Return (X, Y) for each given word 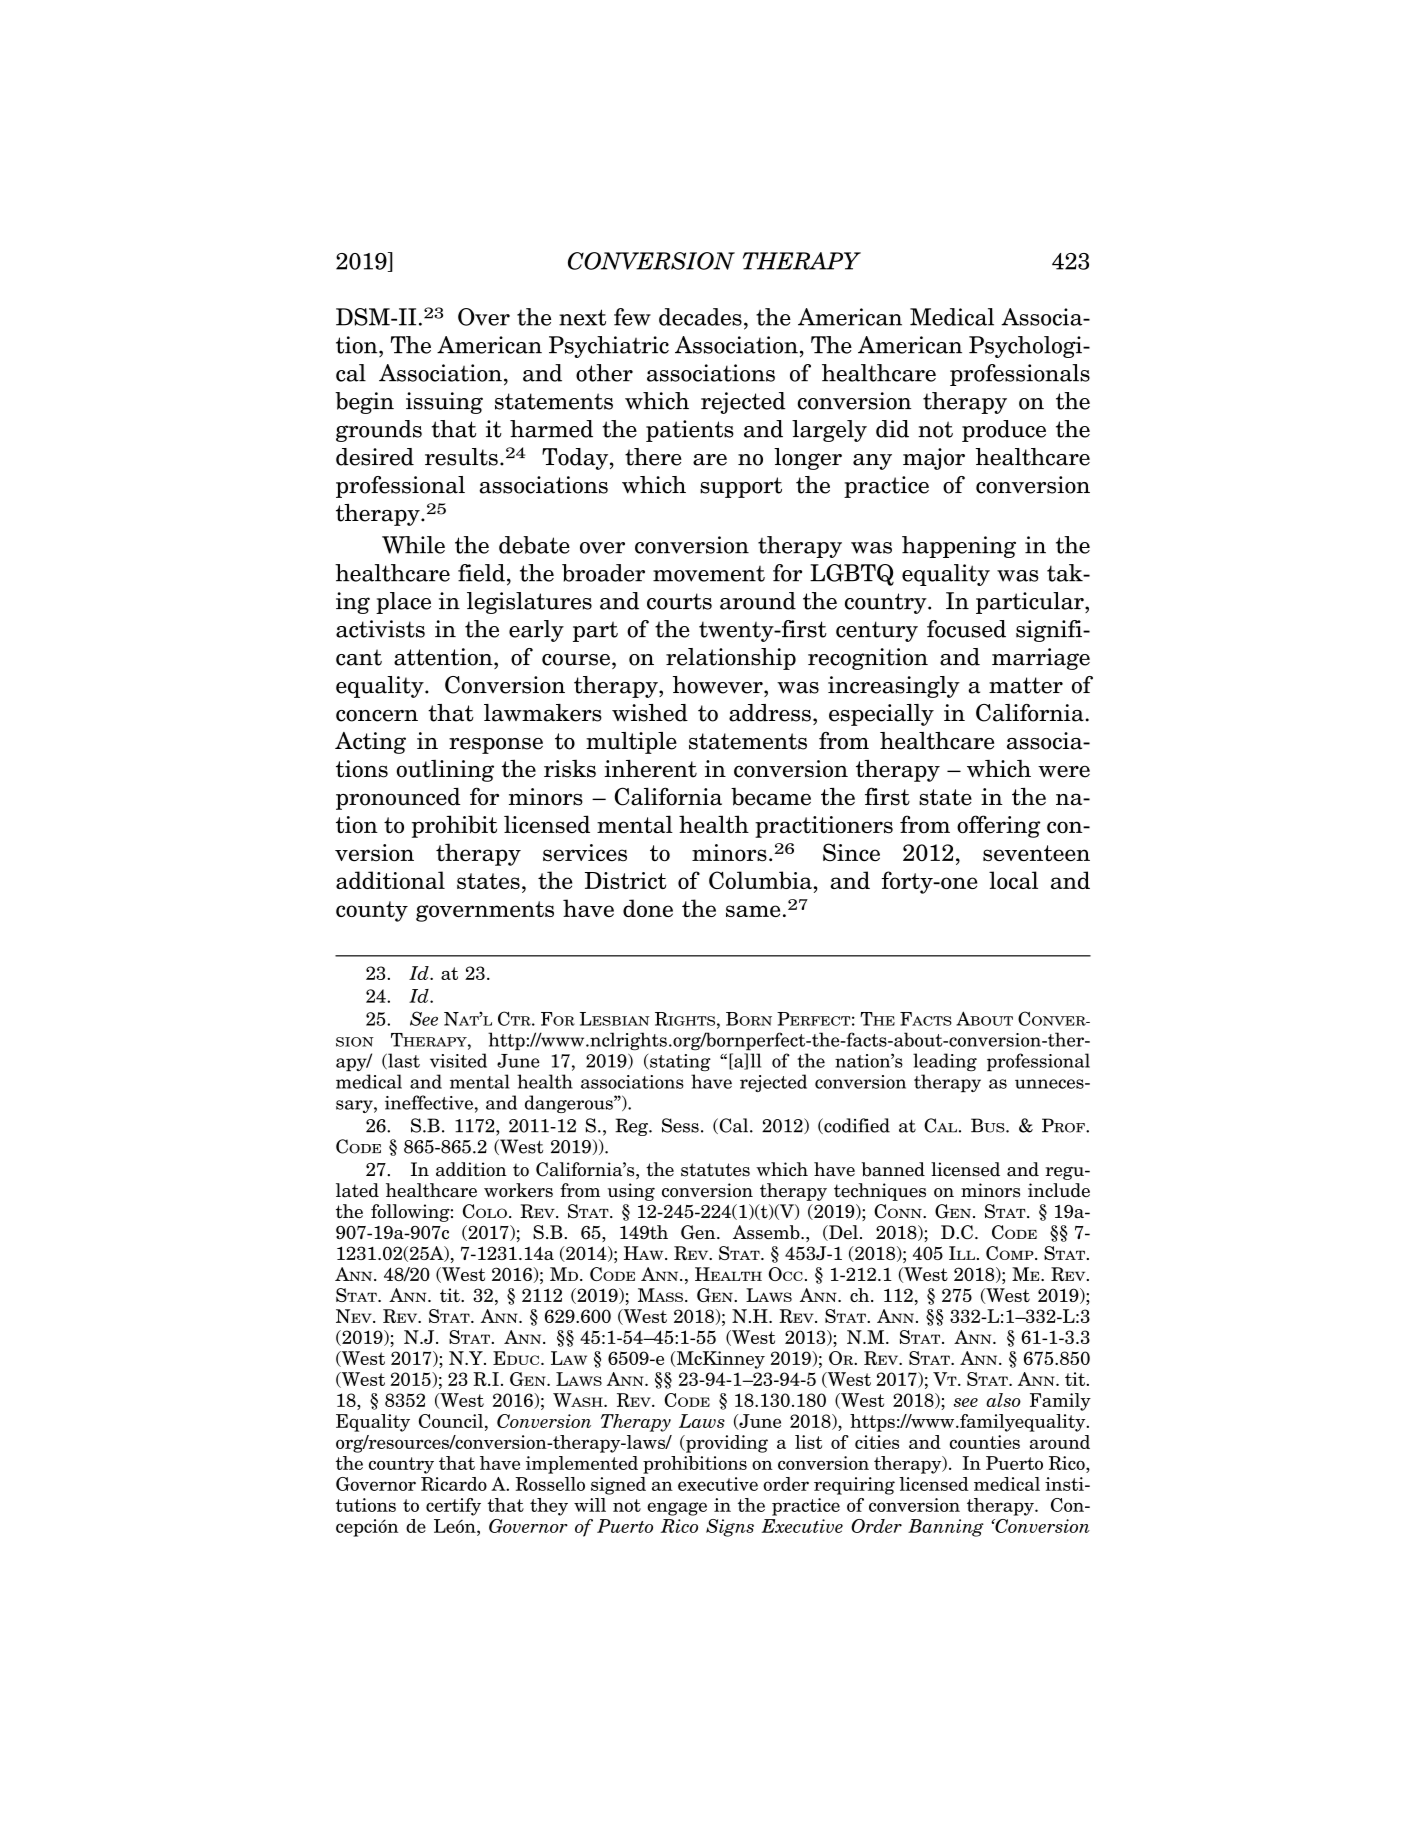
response (496, 746)
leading (945, 1062)
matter (1026, 685)
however (719, 685)
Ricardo (454, 1484)
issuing (444, 403)
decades (700, 317)
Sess (680, 1125)
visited (458, 1060)
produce (1004, 431)
